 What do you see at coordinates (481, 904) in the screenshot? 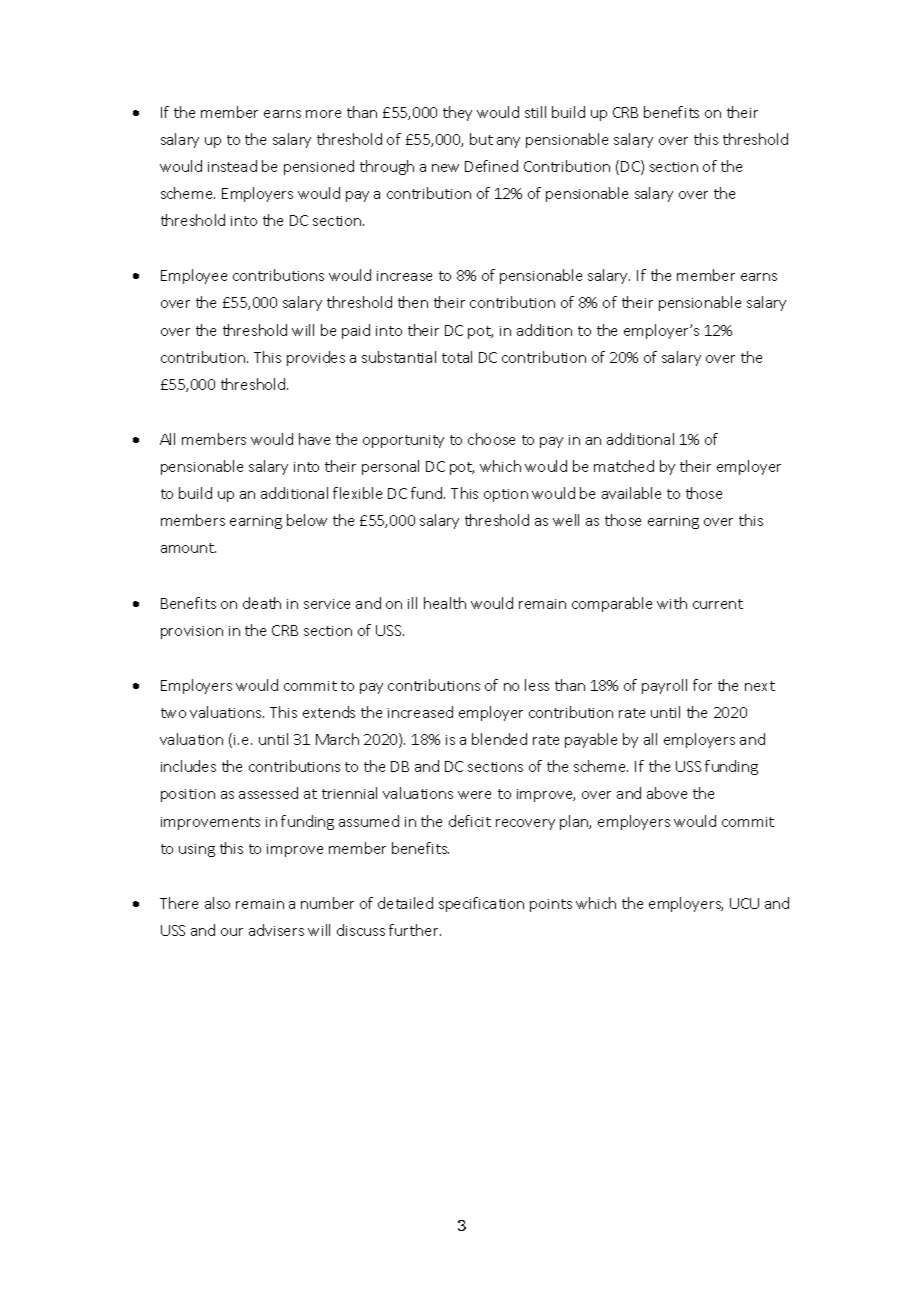
I see `specification` at bounding box center [481, 904].
